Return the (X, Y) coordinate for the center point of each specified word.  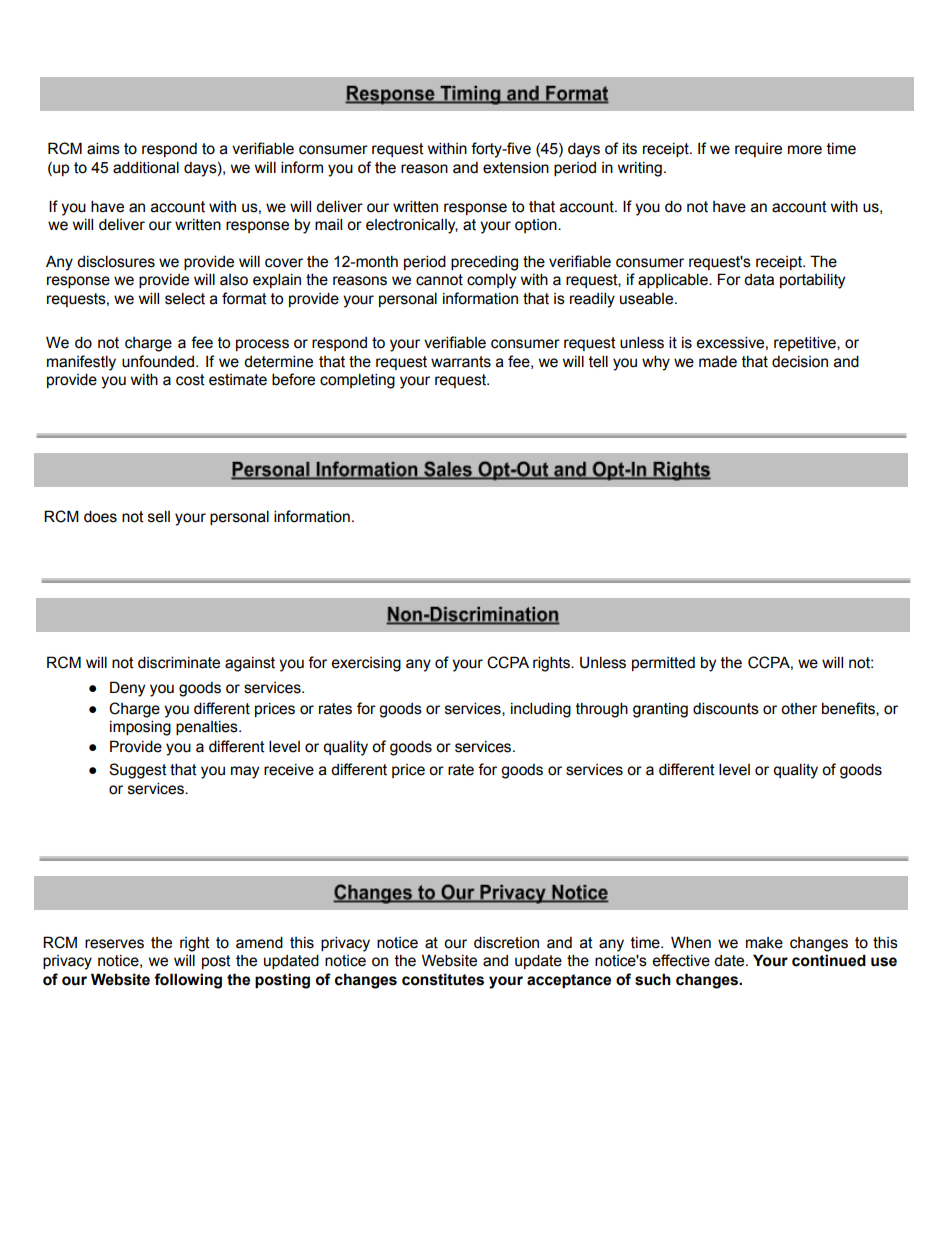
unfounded (159, 361)
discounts (726, 708)
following (188, 981)
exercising (366, 664)
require (758, 150)
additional (146, 167)
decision (800, 362)
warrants (461, 362)
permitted (663, 664)
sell (159, 516)
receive (289, 770)
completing (357, 381)
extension (516, 167)
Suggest (138, 771)
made (718, 362)
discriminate (179, 662)
